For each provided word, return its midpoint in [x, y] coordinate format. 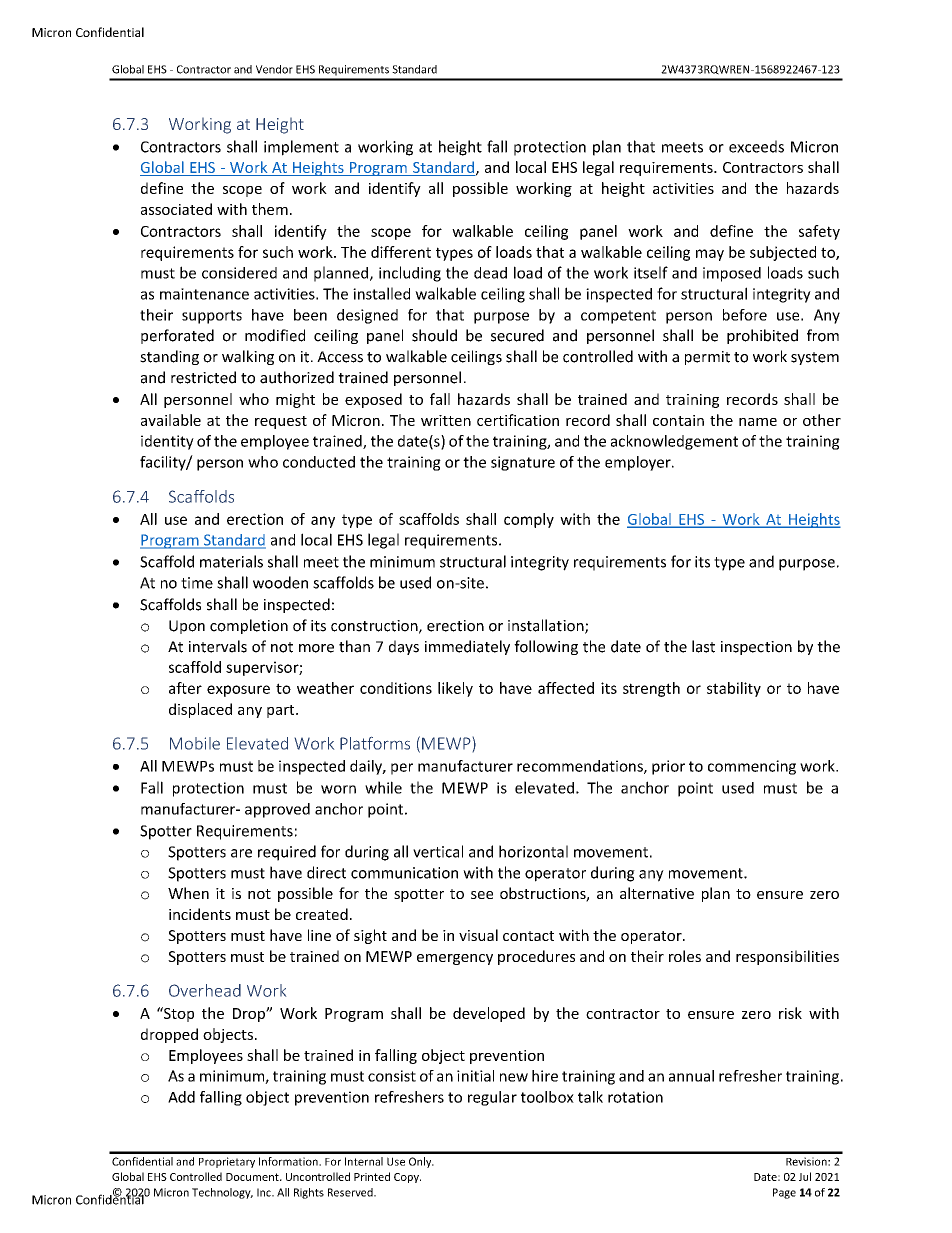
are [241, 853]
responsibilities [787, 957]
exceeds [756, 146]
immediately [467, 647]
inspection [756, 648]
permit [707, 358]
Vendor [274, 69]
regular [492, 1098]
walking [248, 357]
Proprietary [227, 1162]
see [482, 895]
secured [517, 335]
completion [249, 626]
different [401, 252]
